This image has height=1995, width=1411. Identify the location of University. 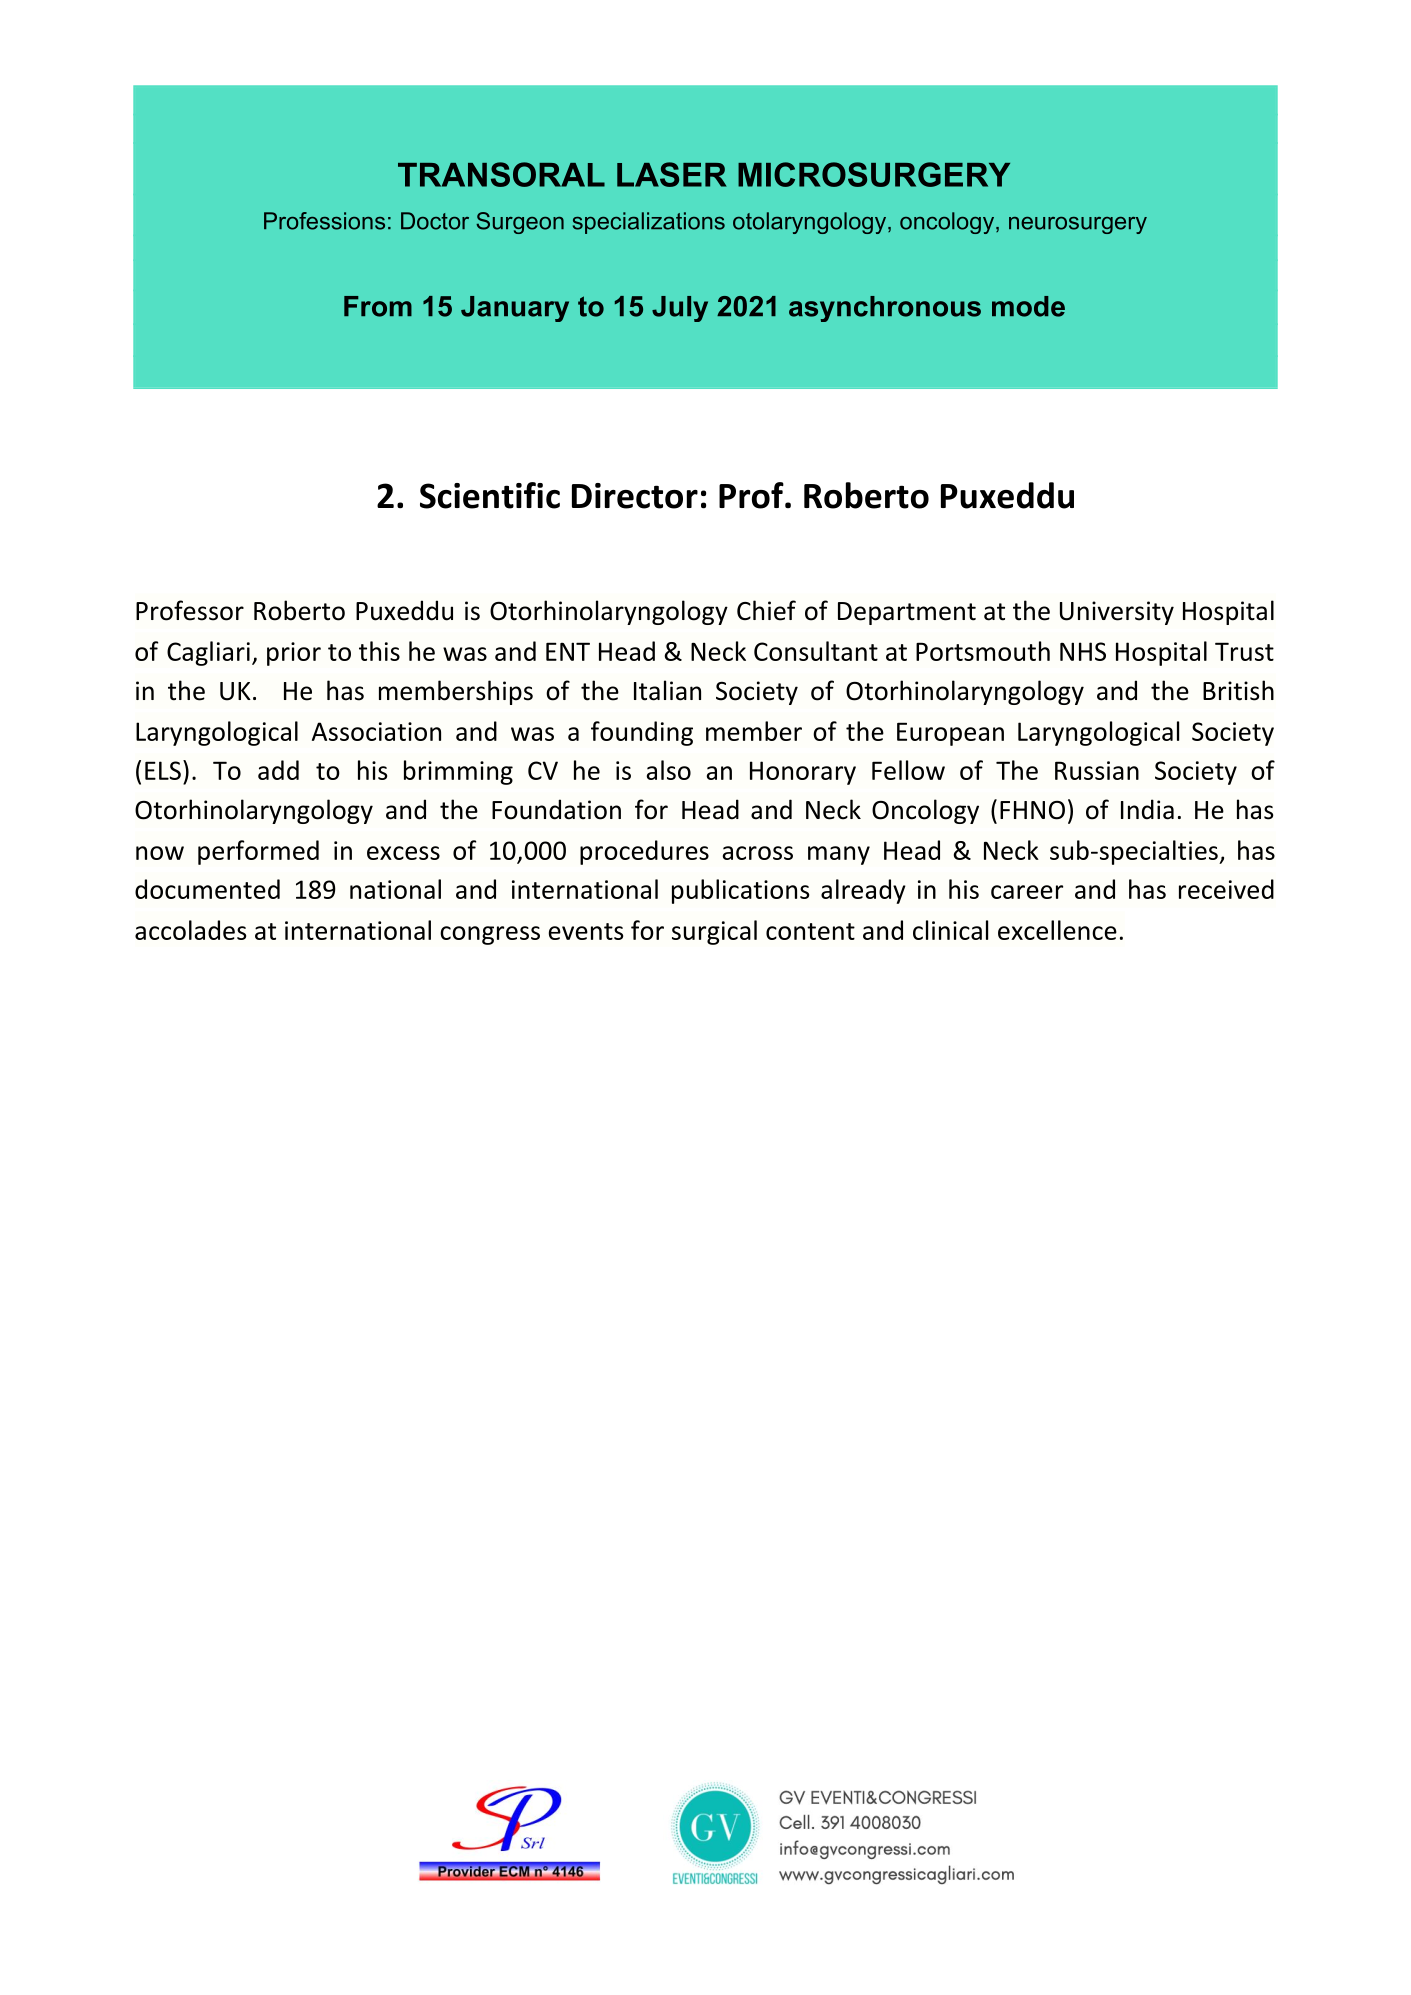
(1117, 613).
